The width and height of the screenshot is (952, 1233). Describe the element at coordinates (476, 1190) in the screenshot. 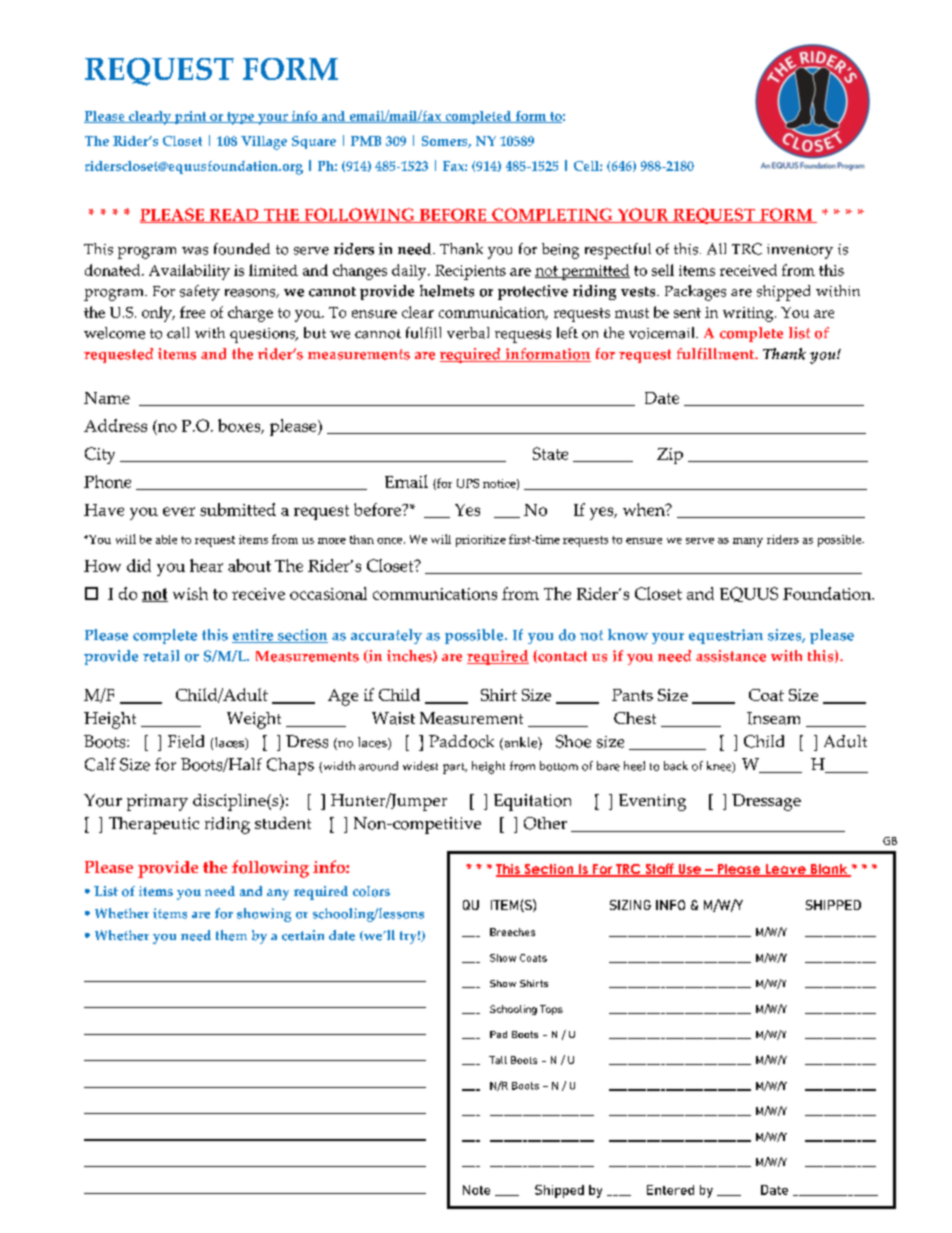

I see `Note` at that location.
